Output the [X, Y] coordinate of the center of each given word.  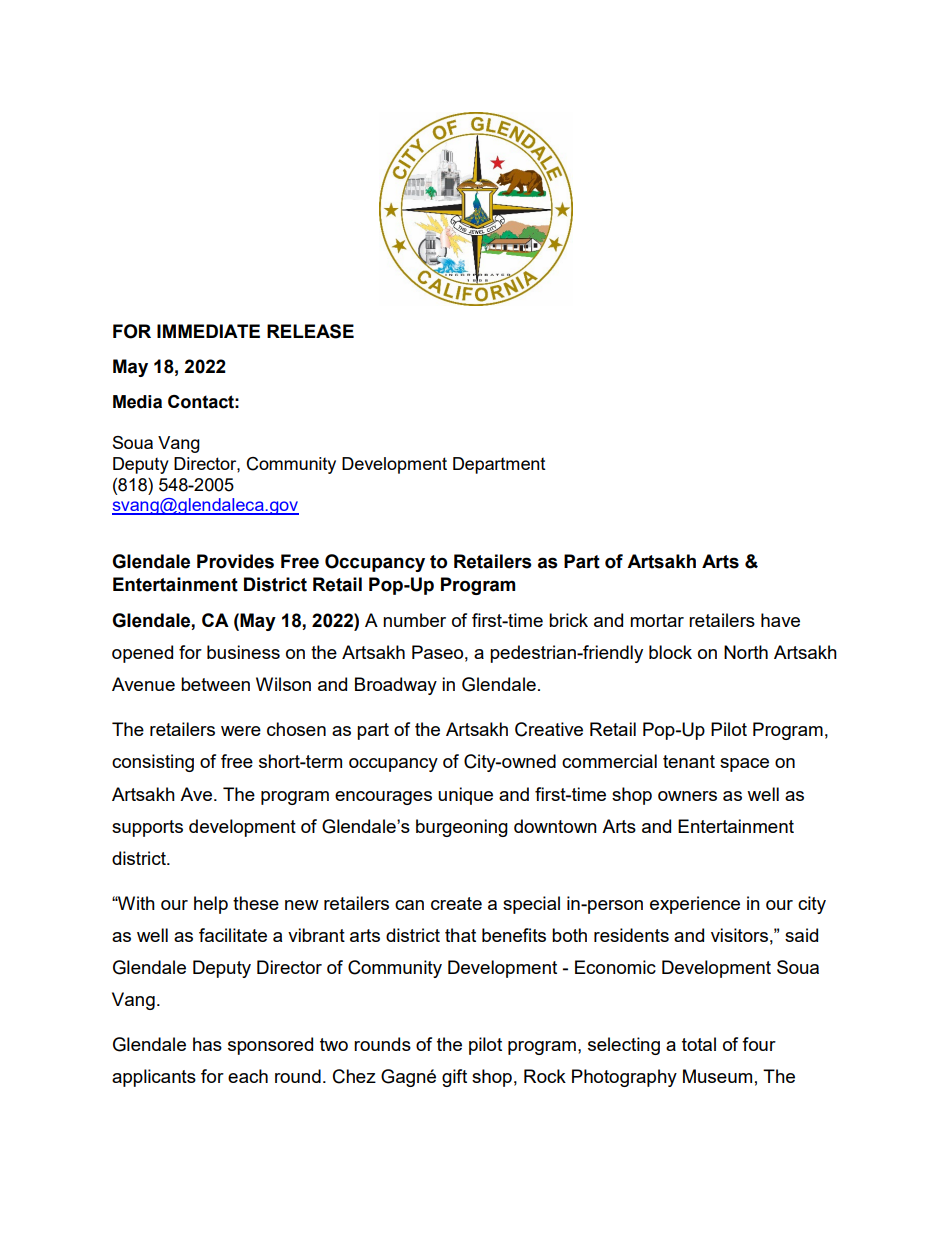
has [207, 1044]
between [215, 684]
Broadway [396, 686]
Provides [235, 561]
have [780, 620]
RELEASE [310, 331]
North [746, 652]
